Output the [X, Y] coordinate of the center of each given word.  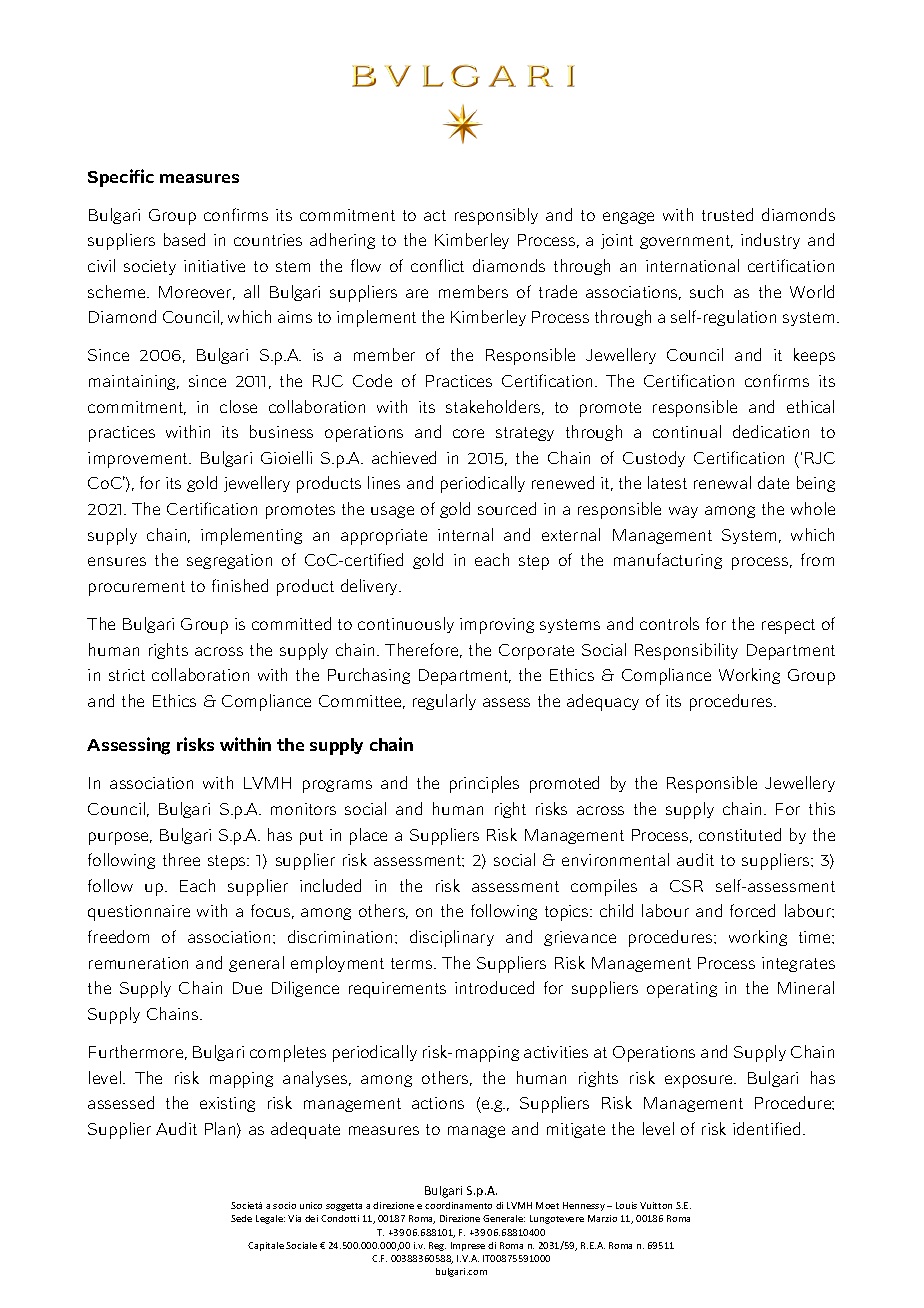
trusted [727, 214]
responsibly [496, 216]
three [181, 859]
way [683, 512]
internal [465, 534]
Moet [547, 1205]
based [184, 239]
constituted [740, 834]
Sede [241, 1218]
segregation [229, 561]
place [368, 836]
